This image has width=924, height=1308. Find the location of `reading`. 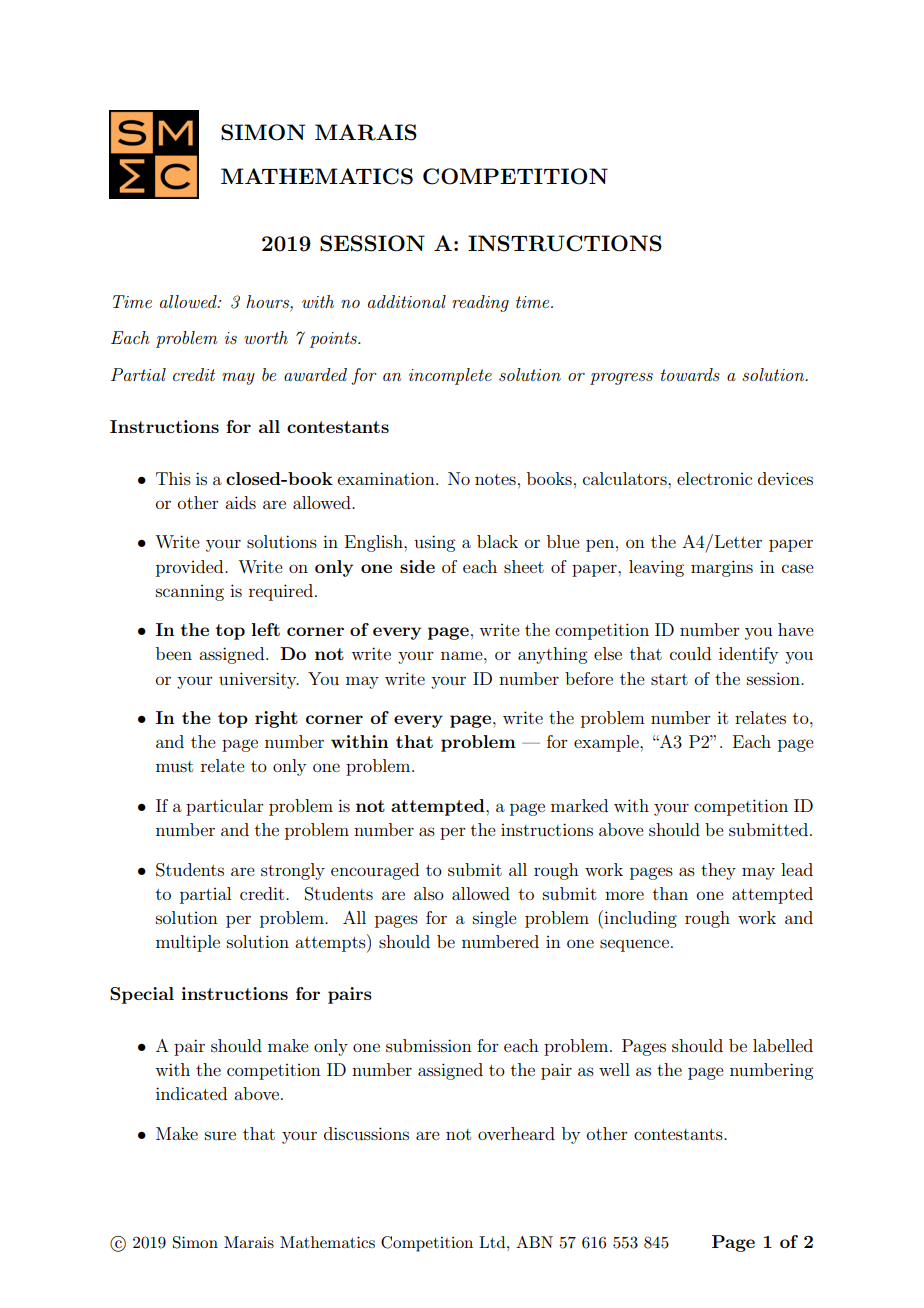

reading is located at coordinates (480, 303).
